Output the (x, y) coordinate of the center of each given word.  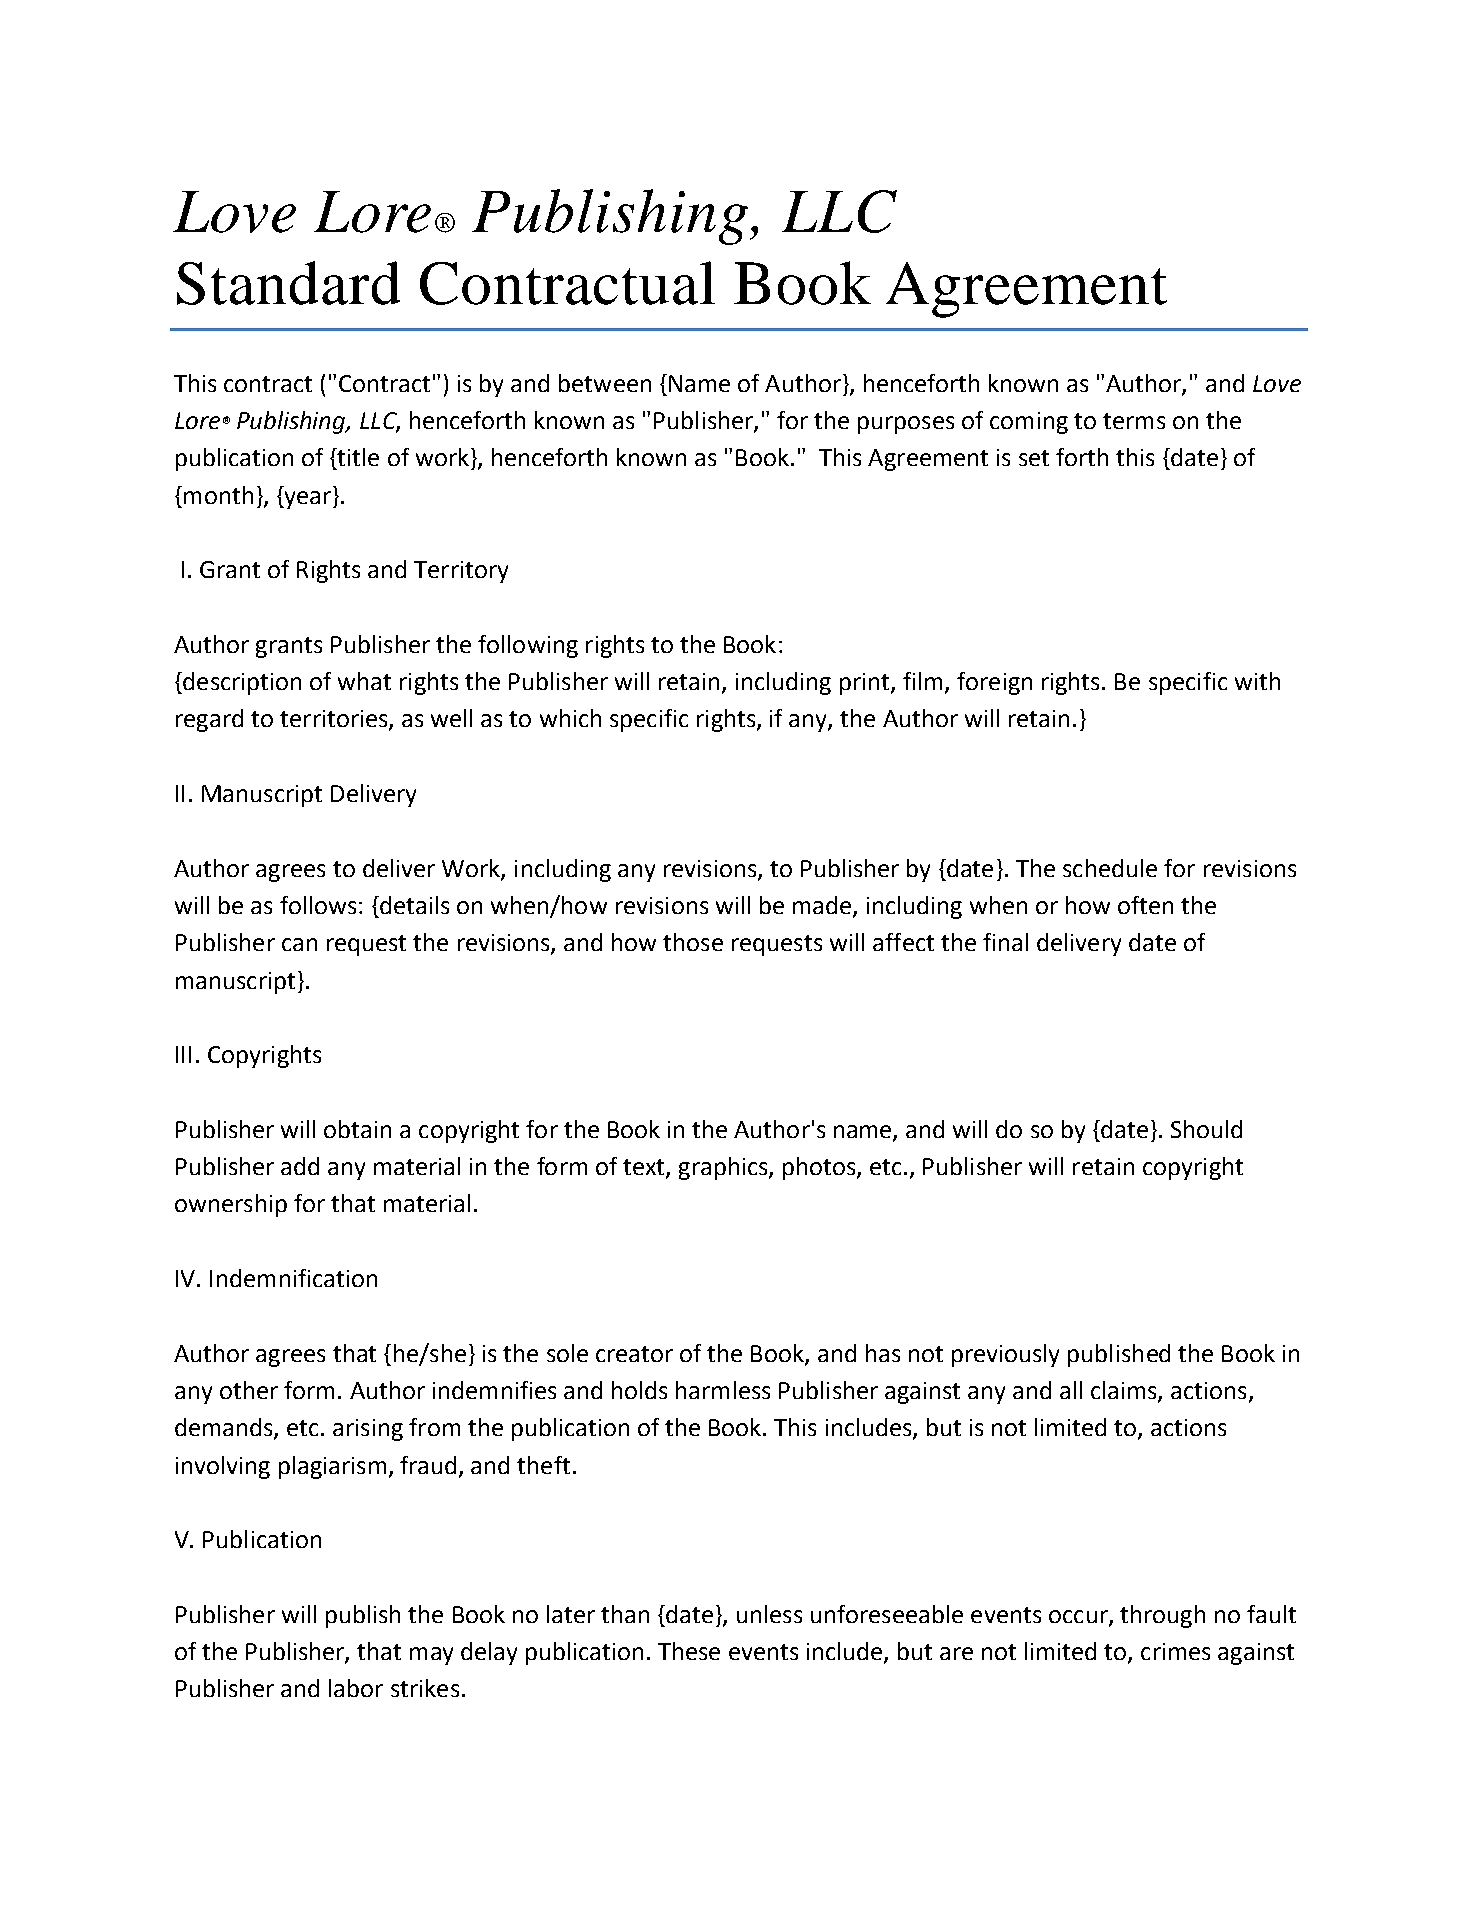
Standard (288, 283)
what (364, 681)
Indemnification (293, 1278)
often (1145, 905)
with (1257, 681)
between (605, 383)
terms (1134, 421)
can (299, 944)
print (866, 684)
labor (356, 1688)
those (693, 942)
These (689, 1651)
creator (634, 1354)
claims (1125, 1391)
